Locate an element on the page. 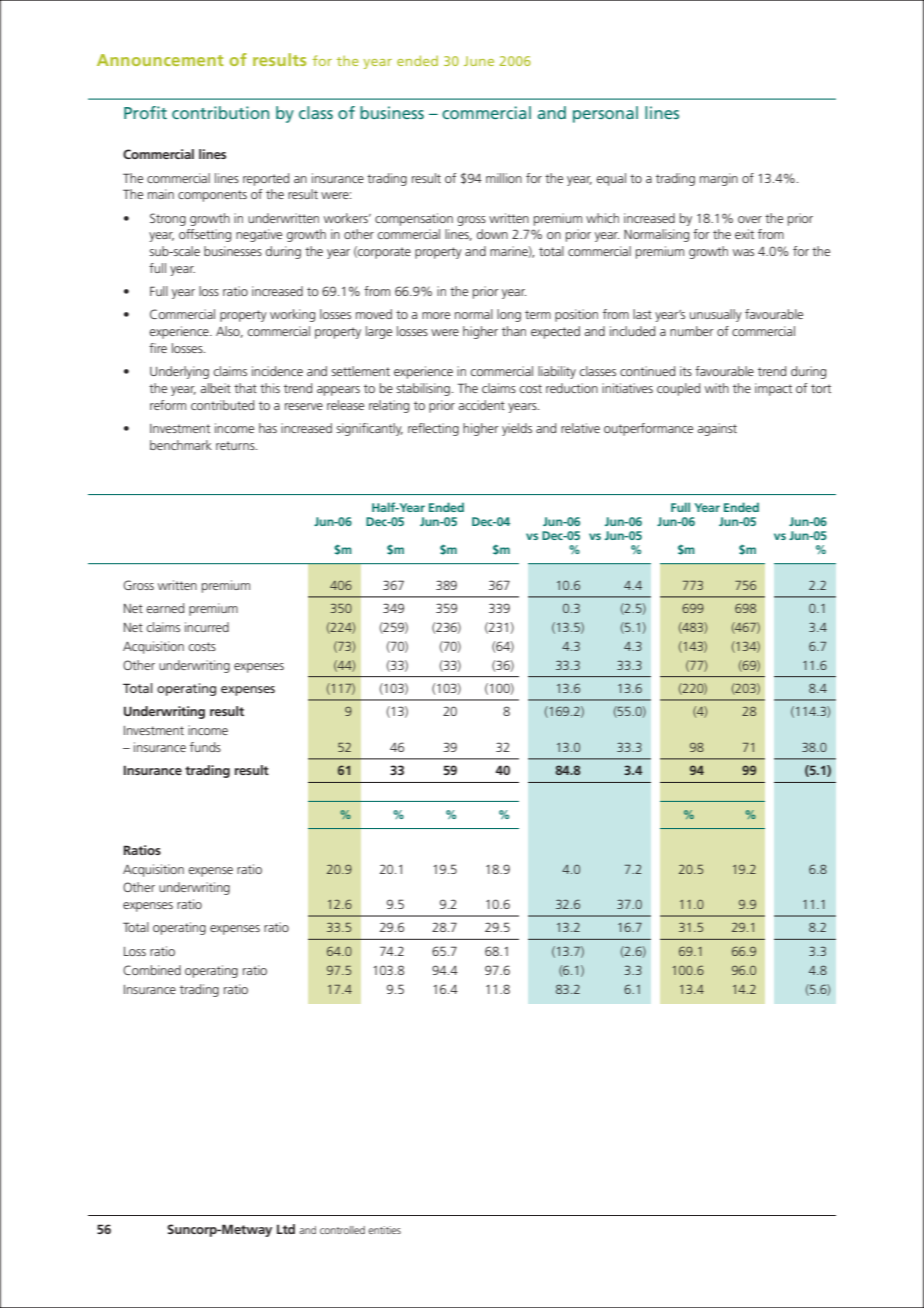 The height and width of the image is (1308, 924). incurred is located at coordinates (207, 627).
